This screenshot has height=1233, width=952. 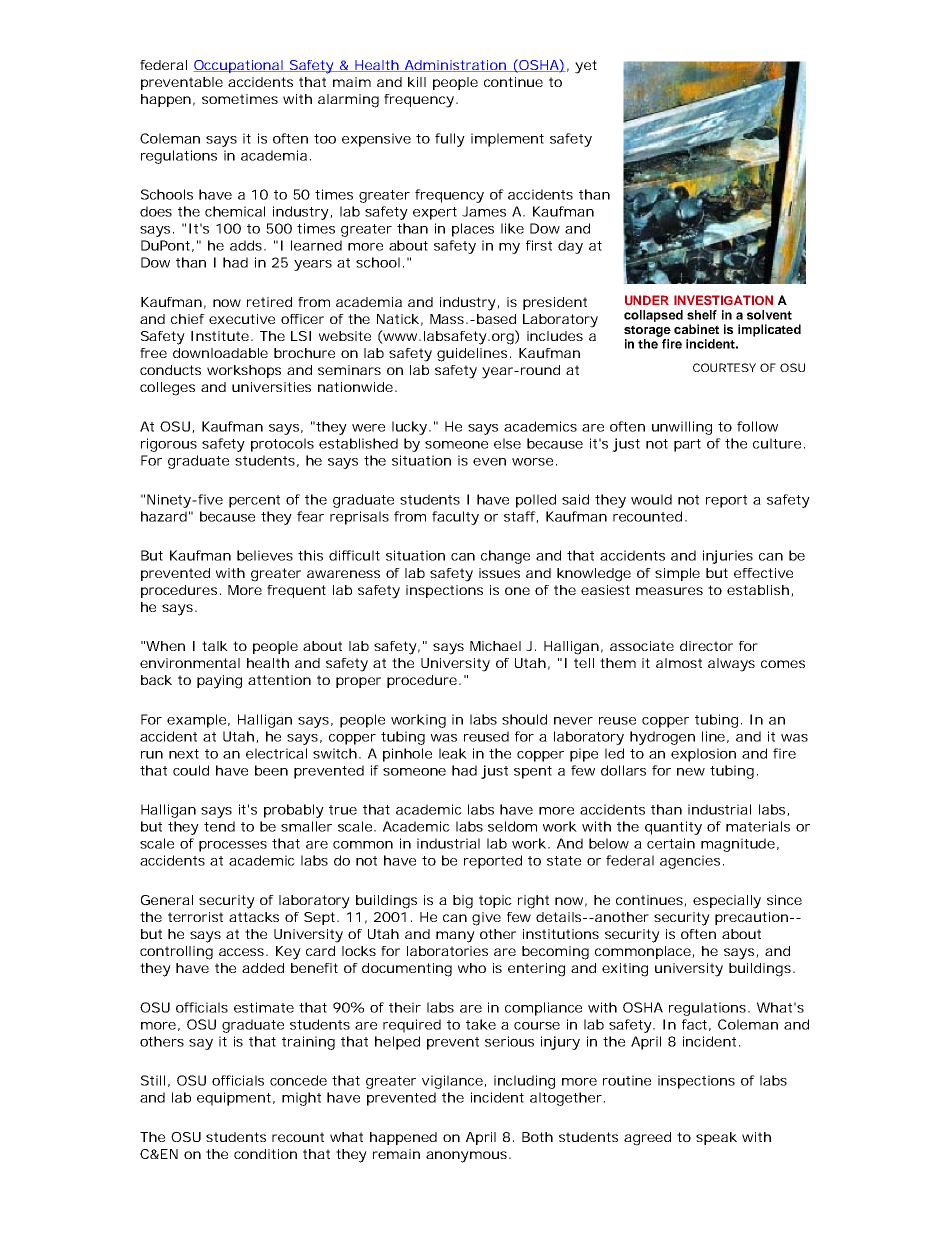 What do you see at coordinates (236, 1099) in the screenshot?
I see `equipment` at bounding box center [236, 1099].
